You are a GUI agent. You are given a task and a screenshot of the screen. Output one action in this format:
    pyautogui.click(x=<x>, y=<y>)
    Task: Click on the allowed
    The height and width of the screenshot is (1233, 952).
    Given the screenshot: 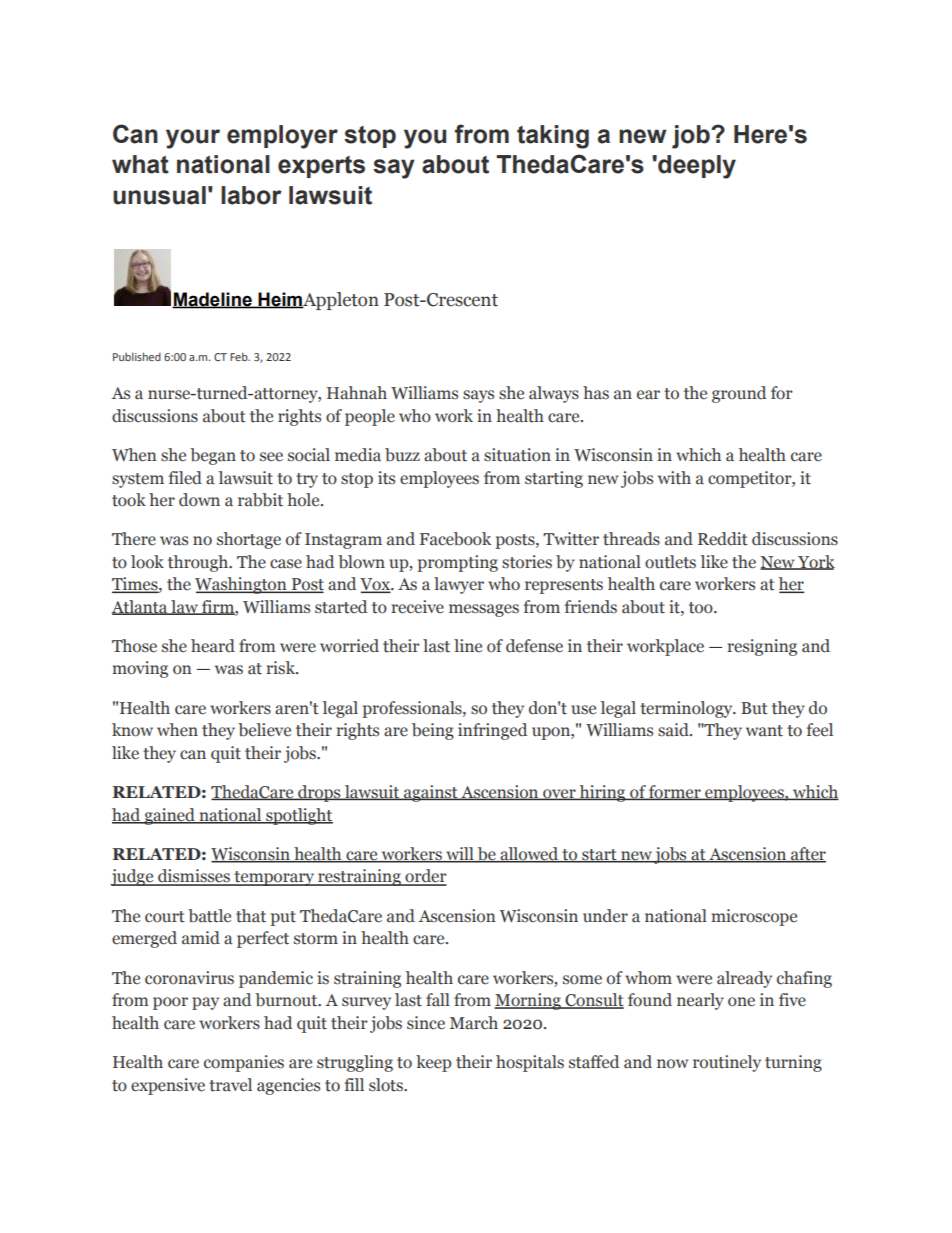 What is the action you would take?
    pyautogui.click(x=529, y=855)
